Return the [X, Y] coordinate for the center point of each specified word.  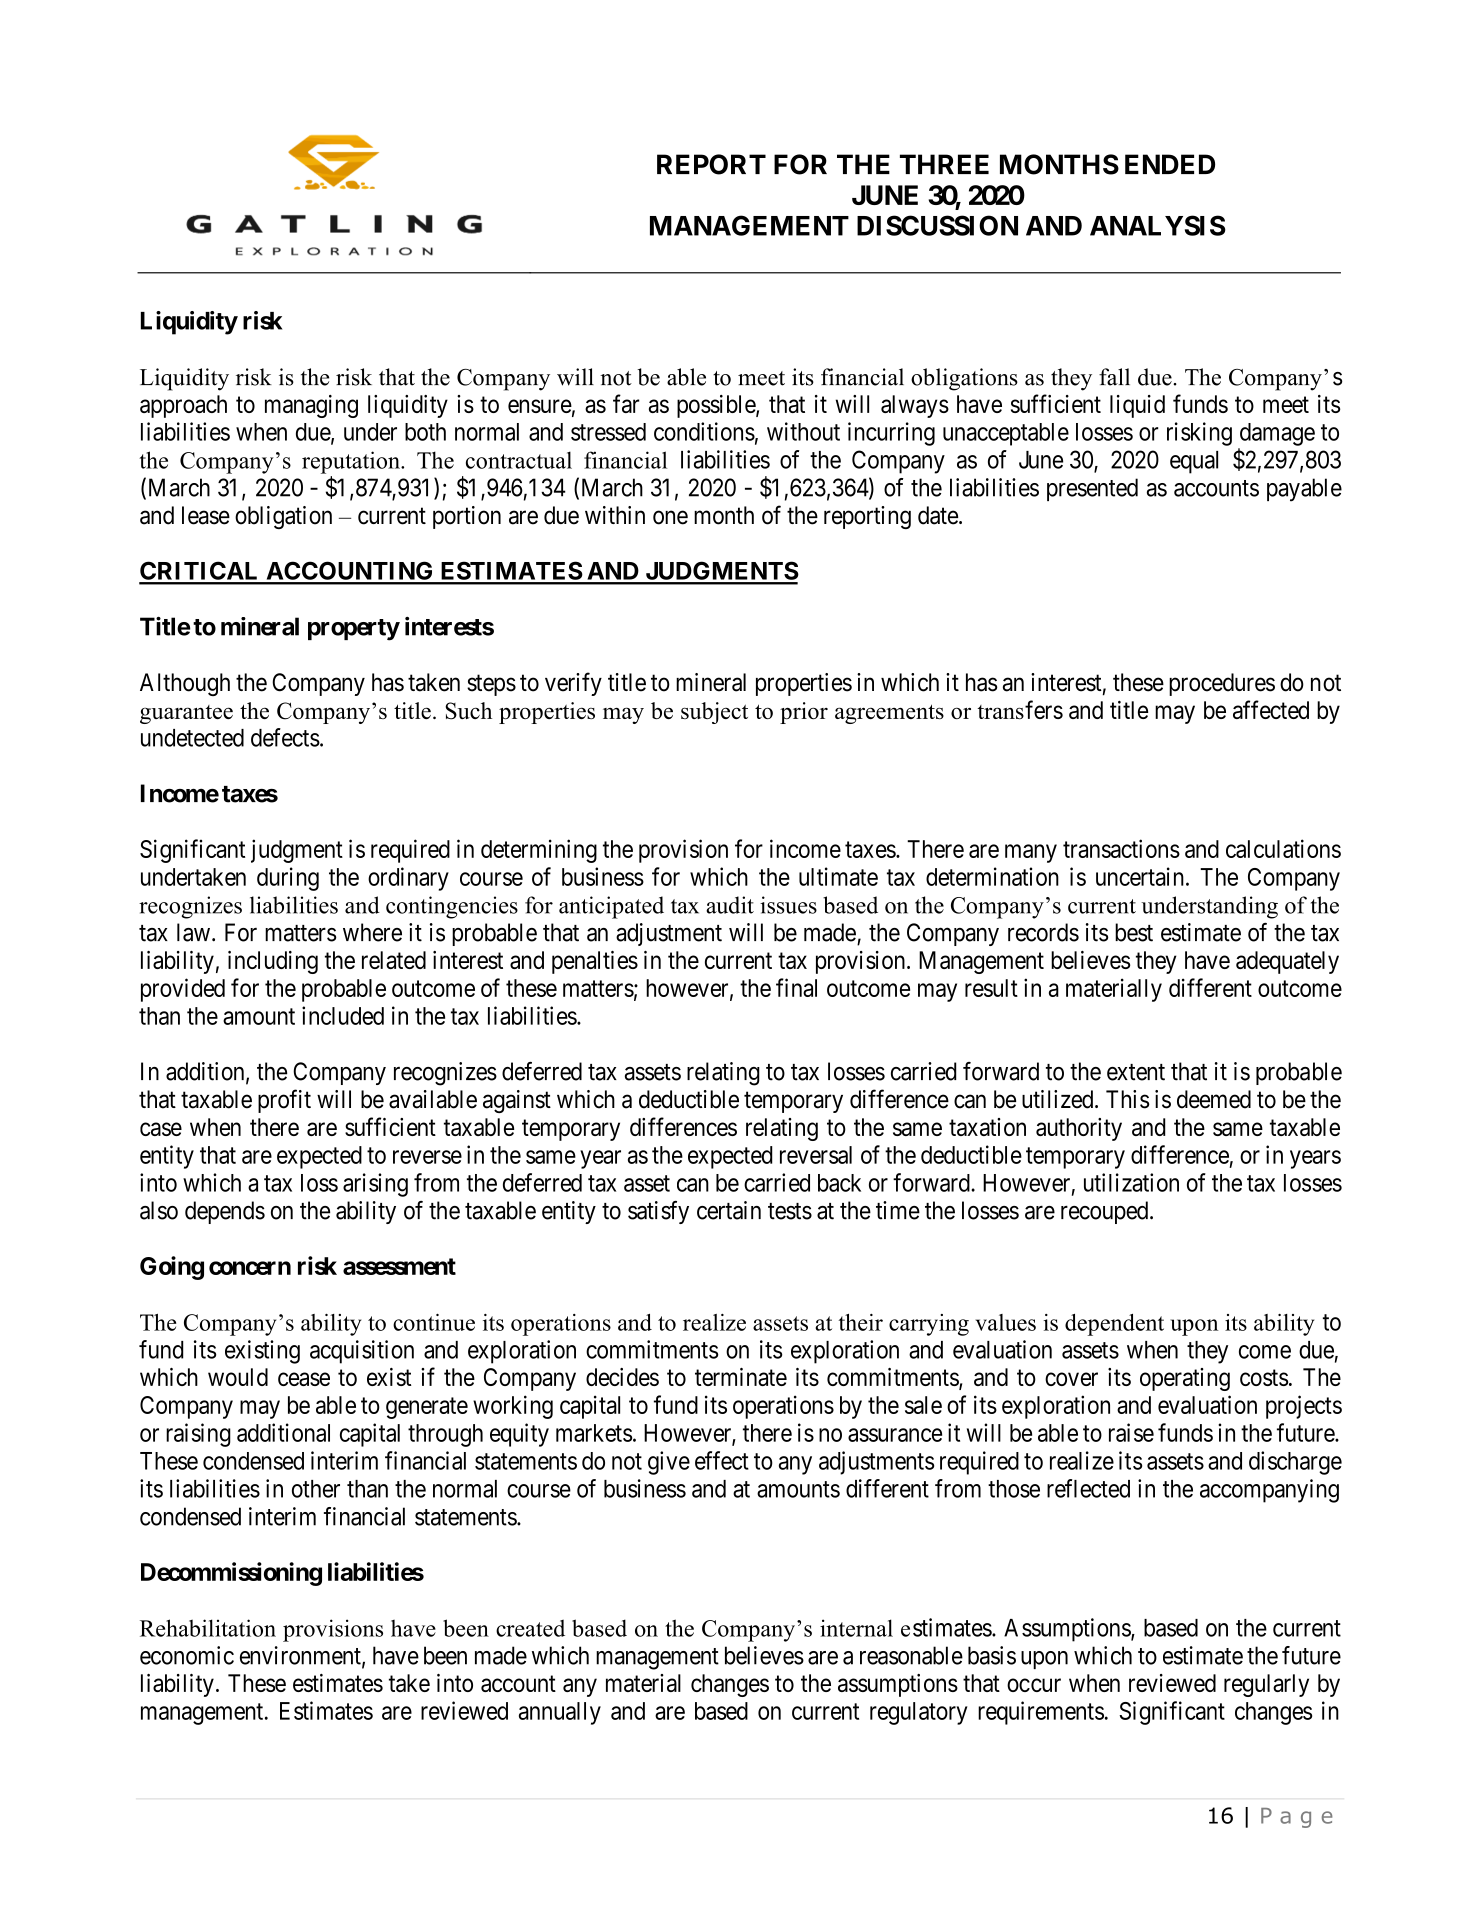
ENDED [1170, 164]
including [273, 962]
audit [730, 905]
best [1134, 932]
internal [856, 1628]
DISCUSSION [937, 225]
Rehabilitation [208, 1628]
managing [311, 406]
